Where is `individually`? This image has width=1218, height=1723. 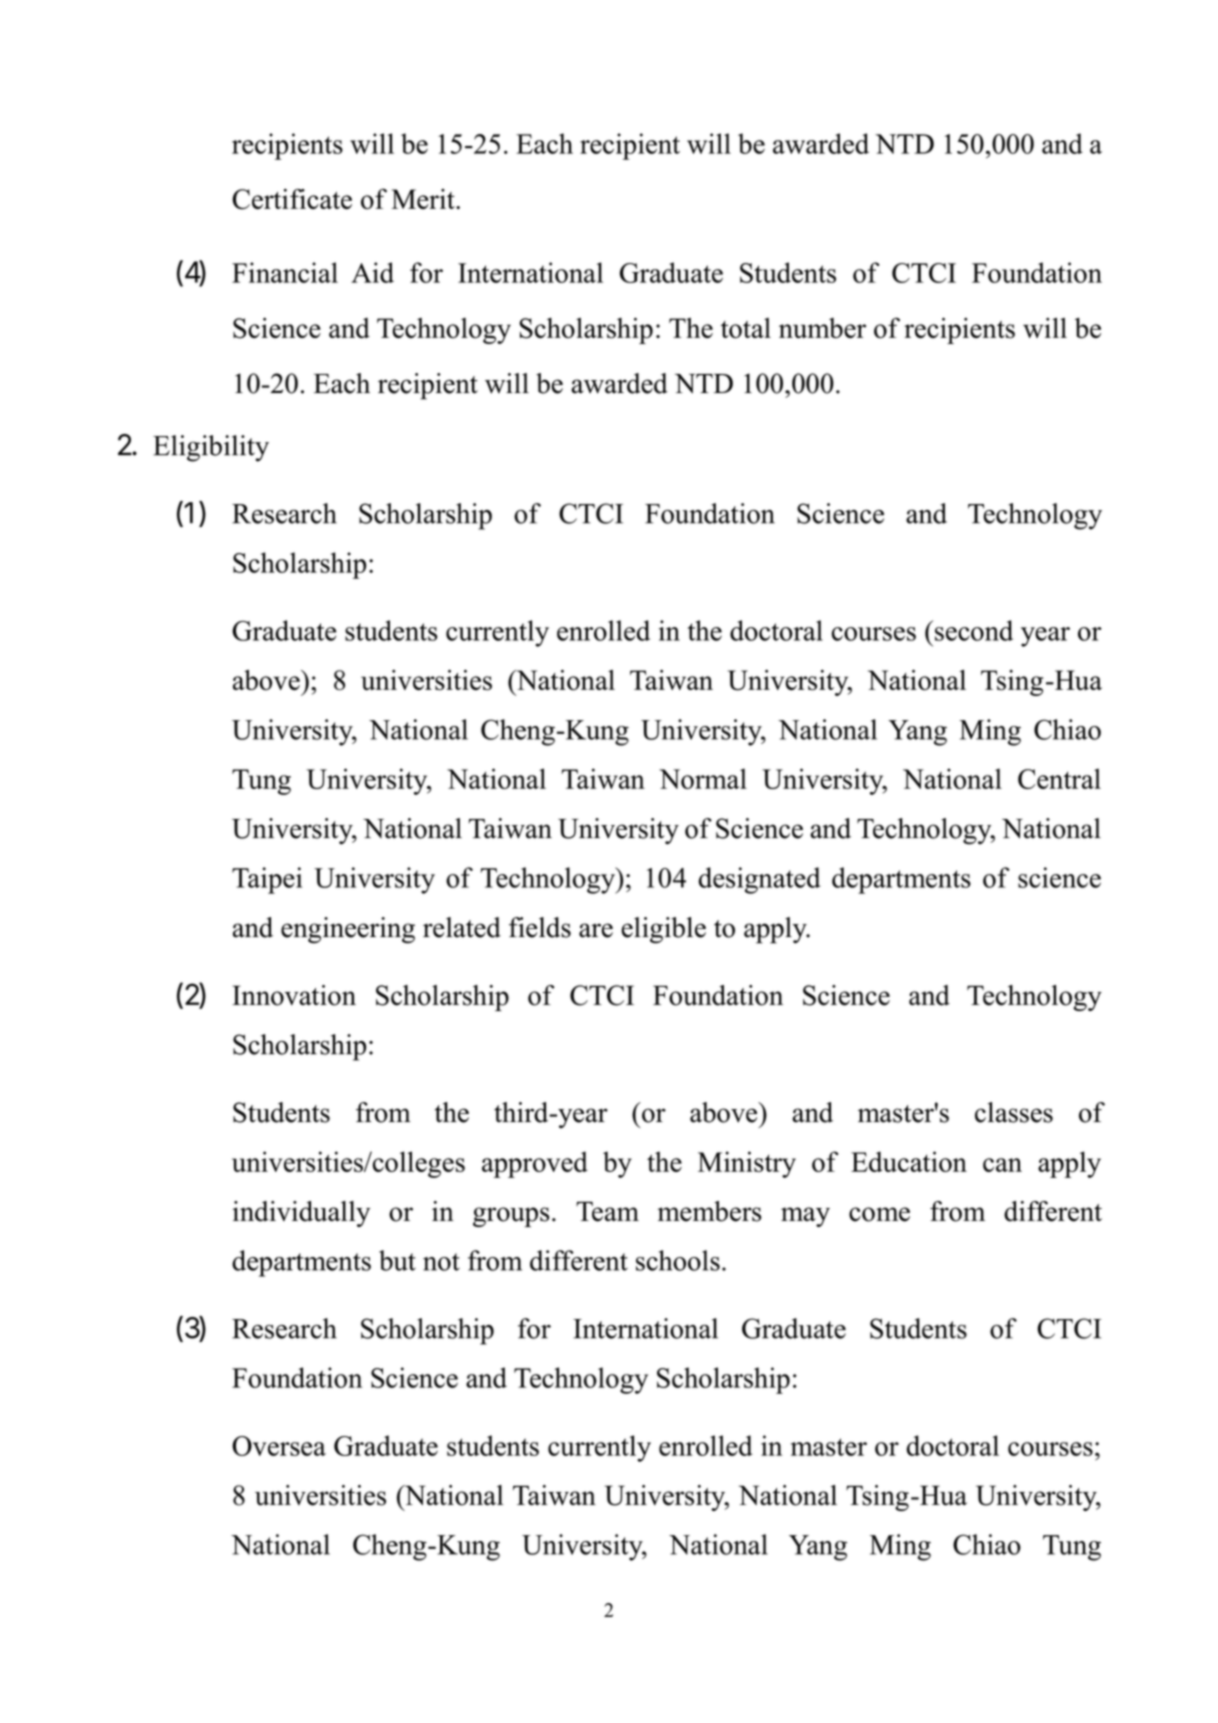 individually is located at coordinates (301, 1214).
